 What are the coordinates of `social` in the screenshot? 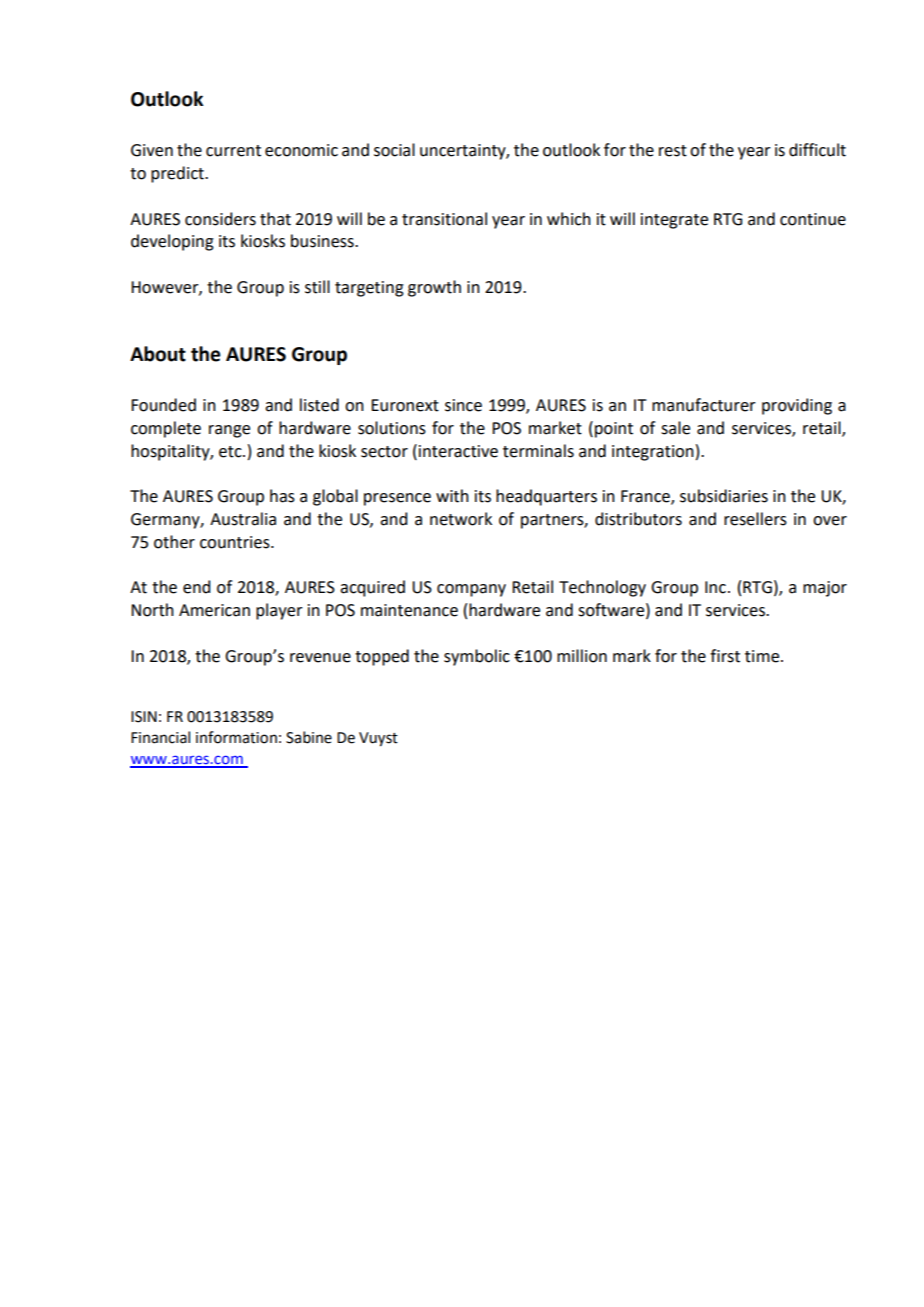 It's located at (394, 150).
